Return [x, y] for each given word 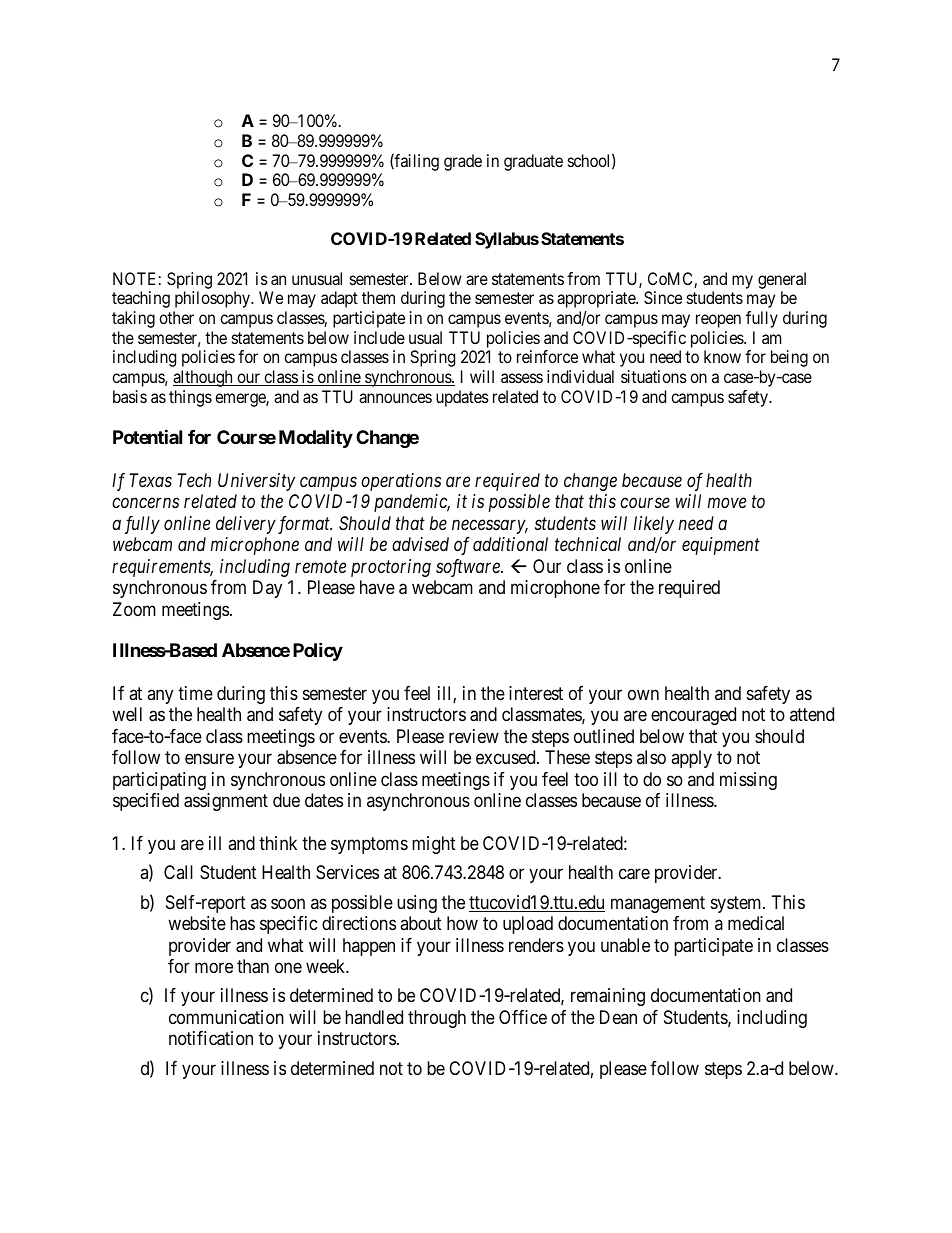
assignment [226, 802]
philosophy [214, 299]
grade [463, 162]
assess [522, 378]
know [722, 356]
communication [226, 1017]
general [782, 280]
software [469, 568]
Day [267, 589]
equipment [721, 546]
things [190, 398]
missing [748, 781]
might [434, 845]
